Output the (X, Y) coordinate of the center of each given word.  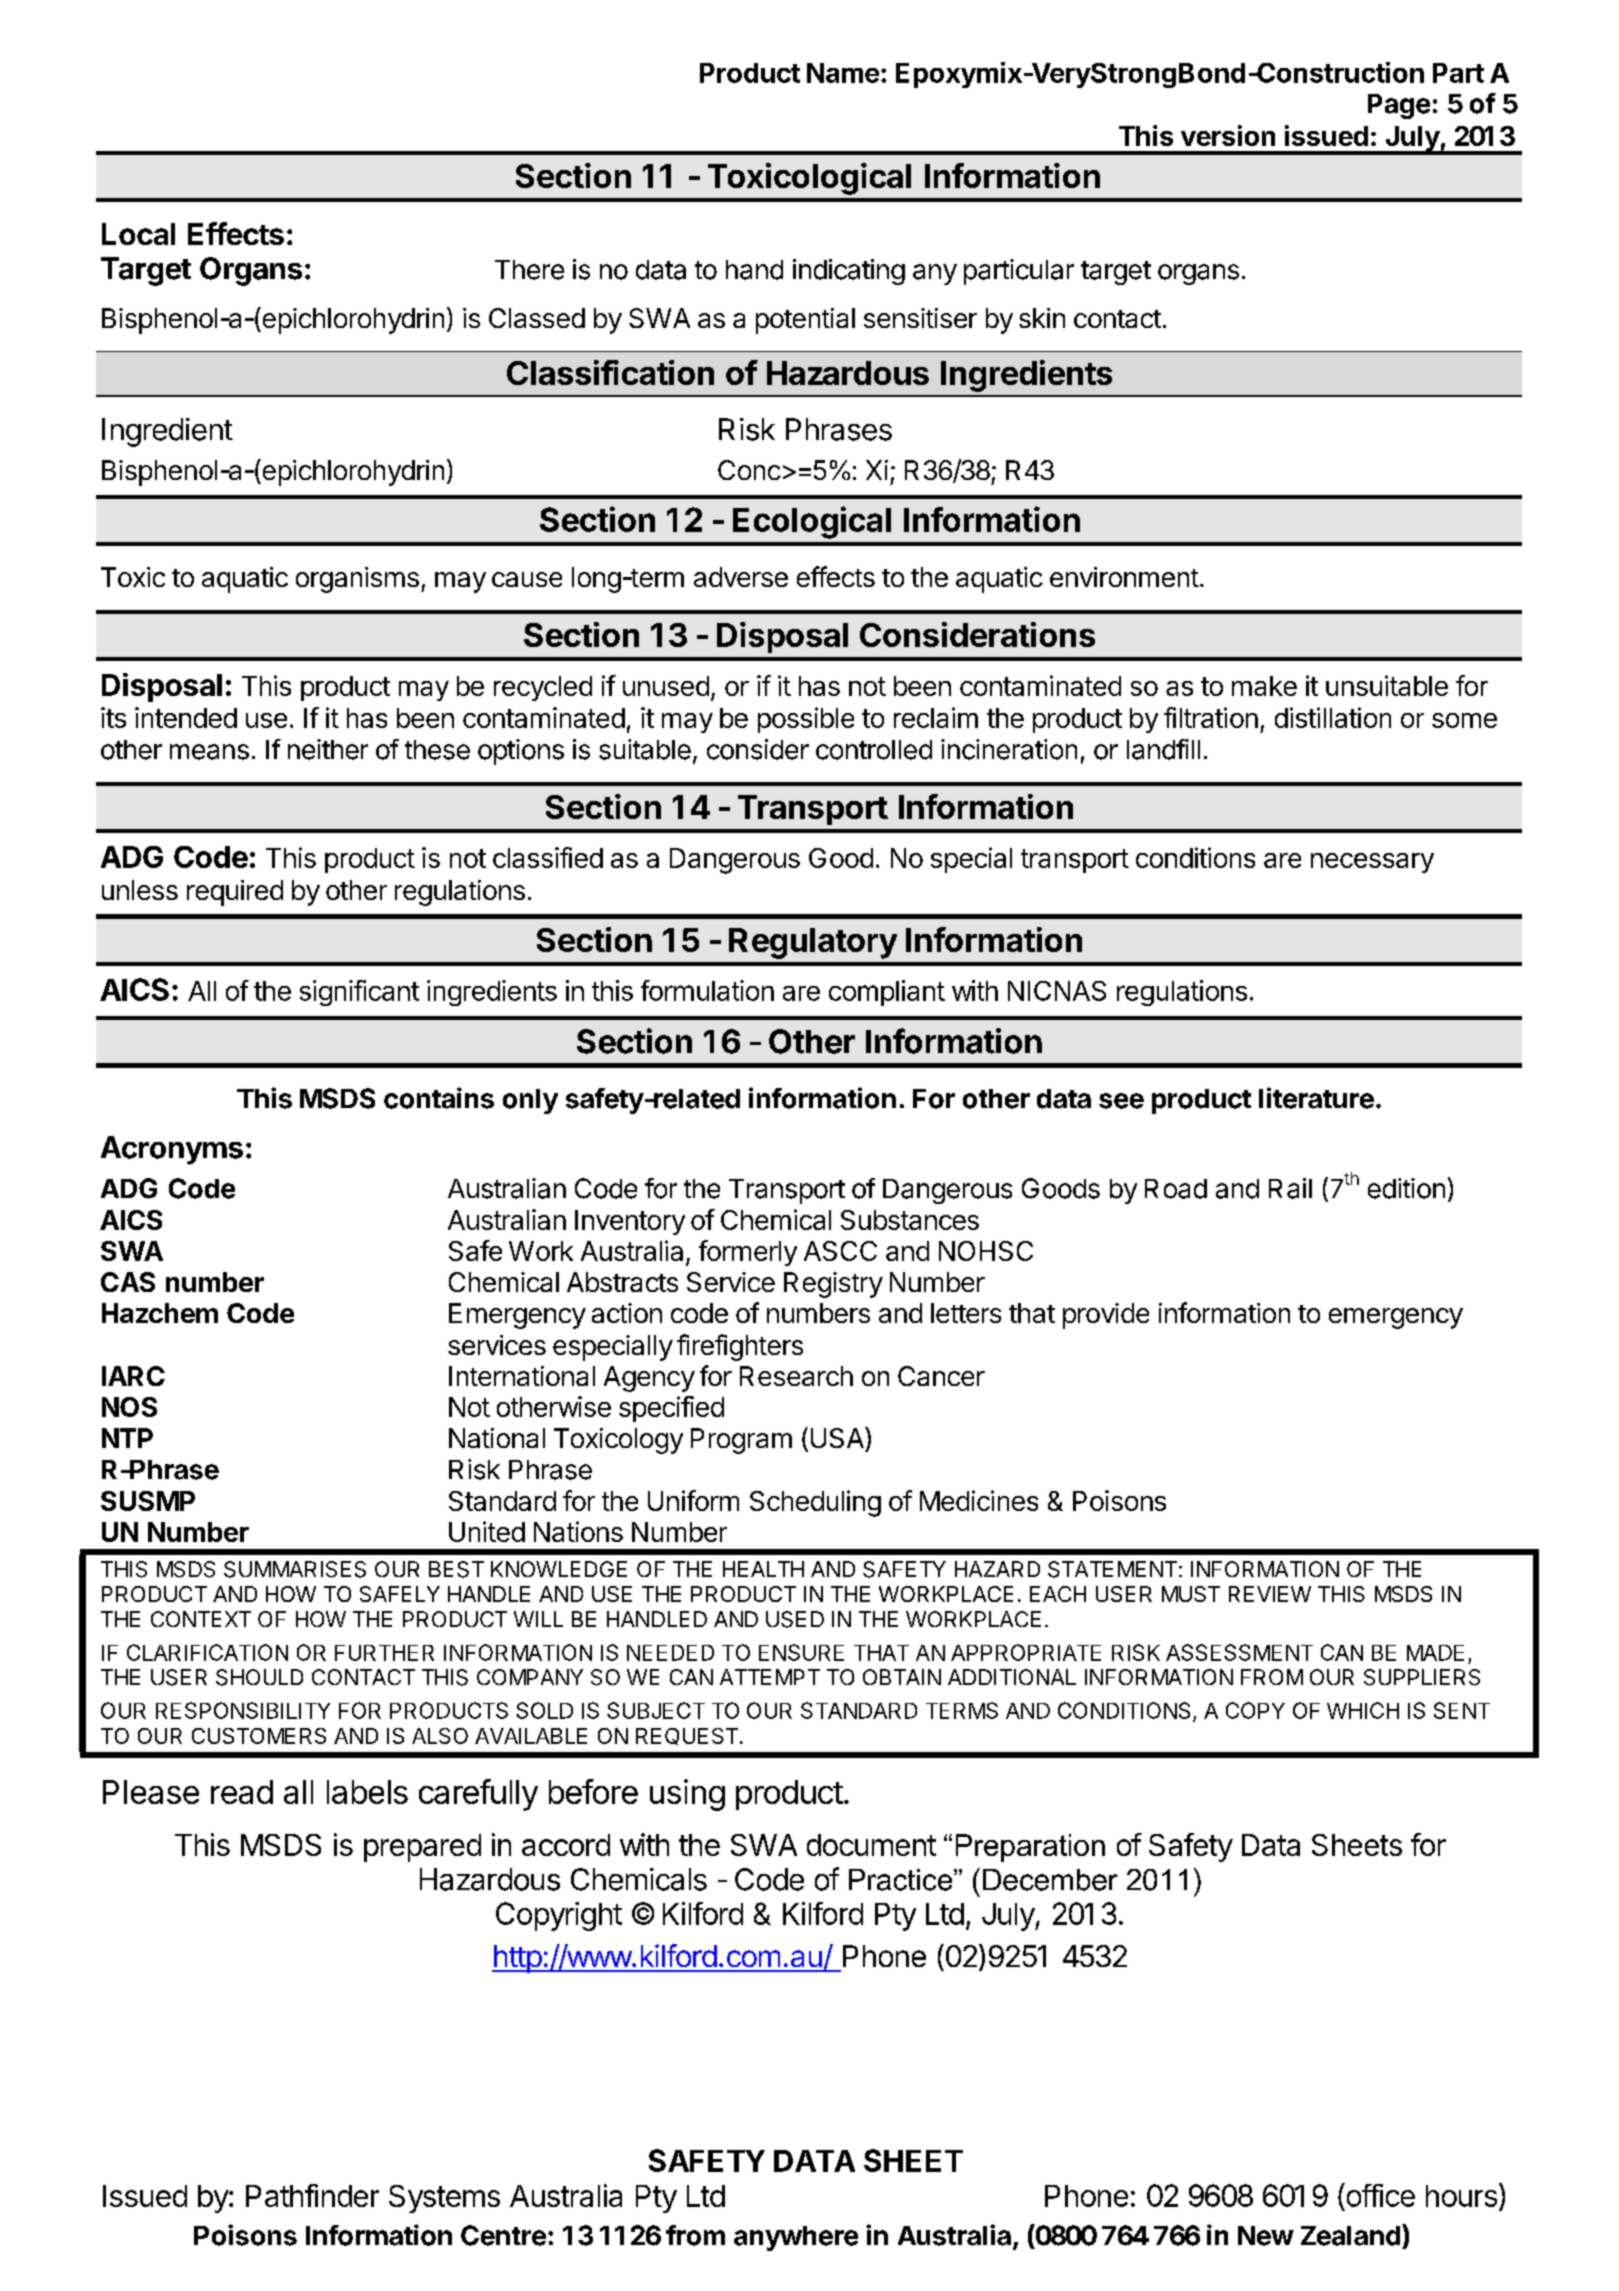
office (1379, 2195)
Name (843, 73)
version (1228, 135)
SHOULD (259, 1677)
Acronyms (172, 1150)
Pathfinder (312, 2195)
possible (806, 720)
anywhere (796, 2238)
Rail (1290, 1188)
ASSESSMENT (1239, 1652)
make (1264, 686)
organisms (357, 580)
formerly (748, 1253)
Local (138, 234)
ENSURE (801, 1652)
